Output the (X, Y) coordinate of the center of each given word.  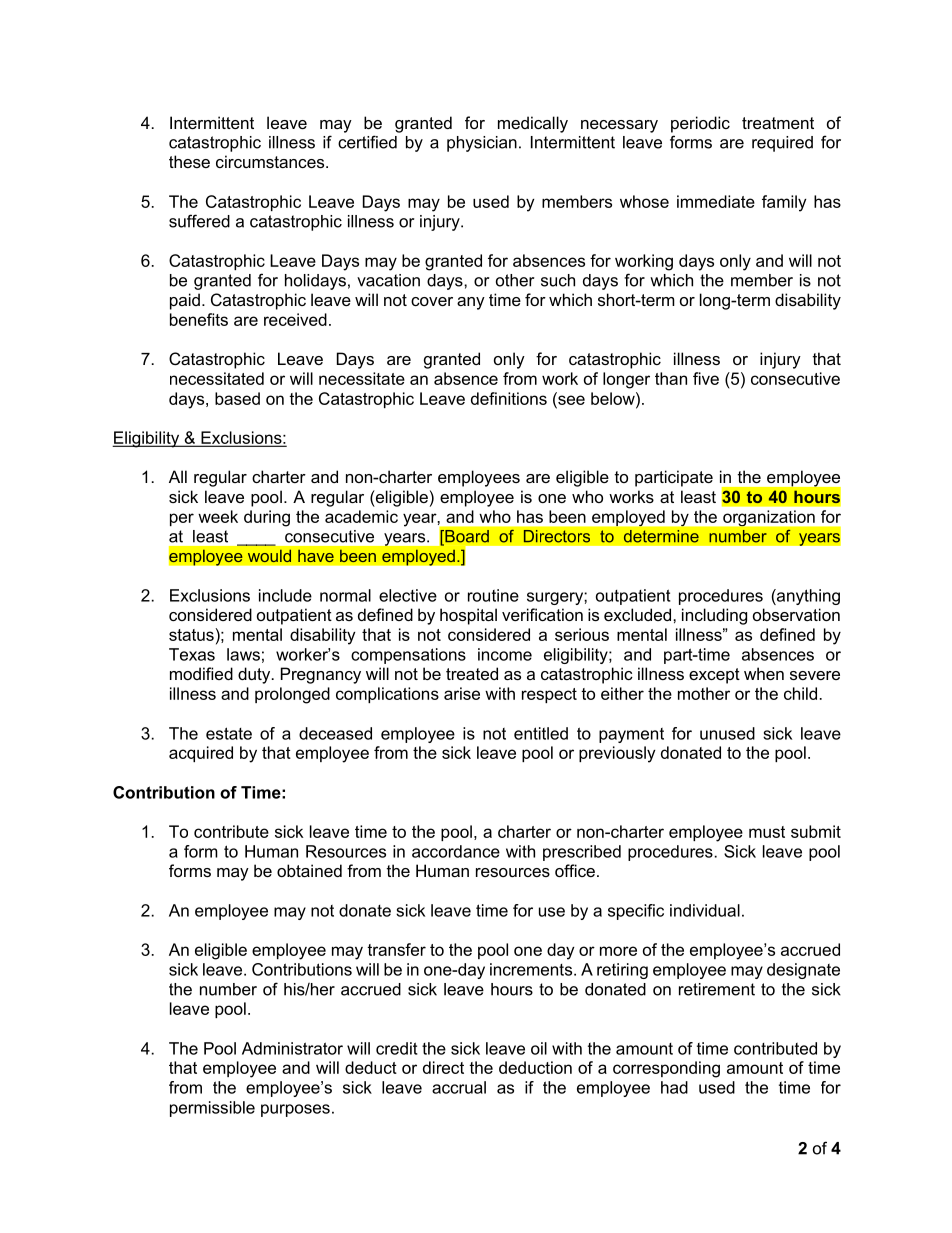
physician (482, 144)
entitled (541, 733)
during (267, 518)
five (706, 378)
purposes (295, 1110)
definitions (509, 398)
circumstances (271, 161)
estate (229, 733)
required (782, 144)
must (767, 832)
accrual (459, 1087)
